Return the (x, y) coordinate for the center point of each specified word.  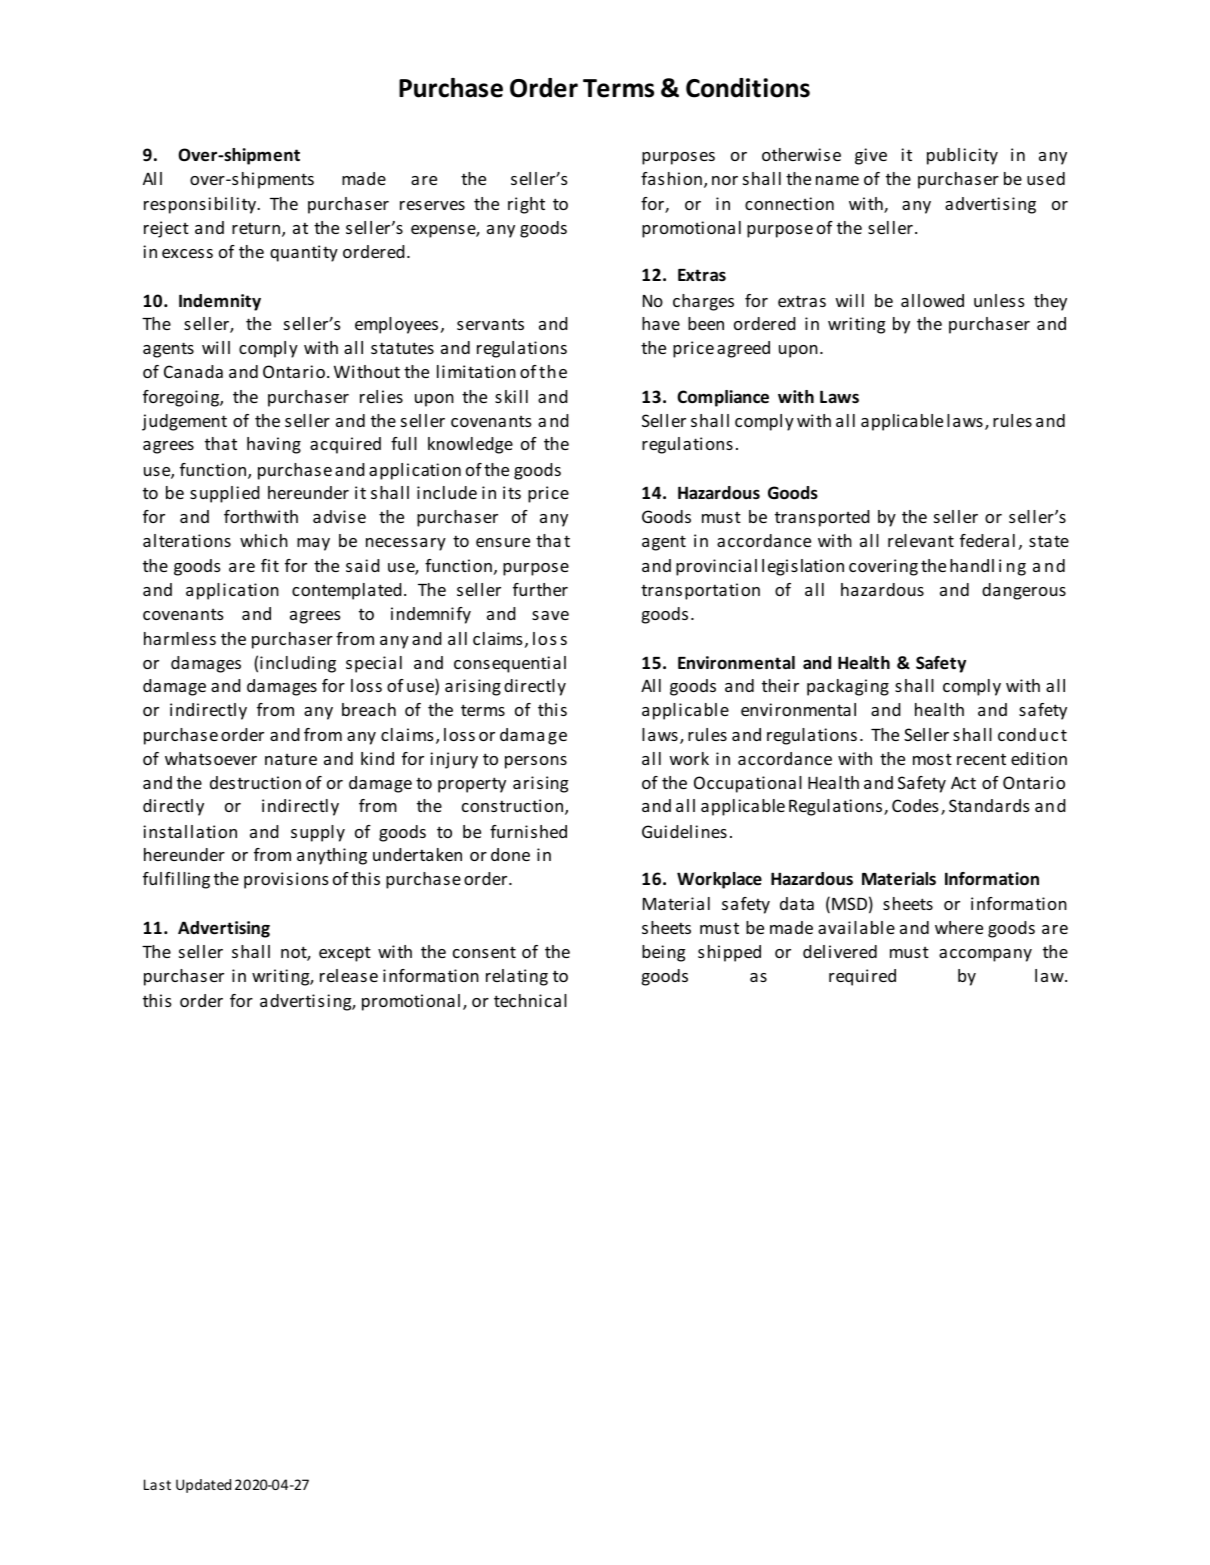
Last (157, 1484)
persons (536, 762)
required (862, 977)
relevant (921, 540)
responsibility (201, 205)
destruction (255, 782)
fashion (671, 178)
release (349, 975)
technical (530, 1000)
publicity (962, 156)
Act (963, 782)
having (274, 445)
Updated (203, 1486)
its (512, 492)
